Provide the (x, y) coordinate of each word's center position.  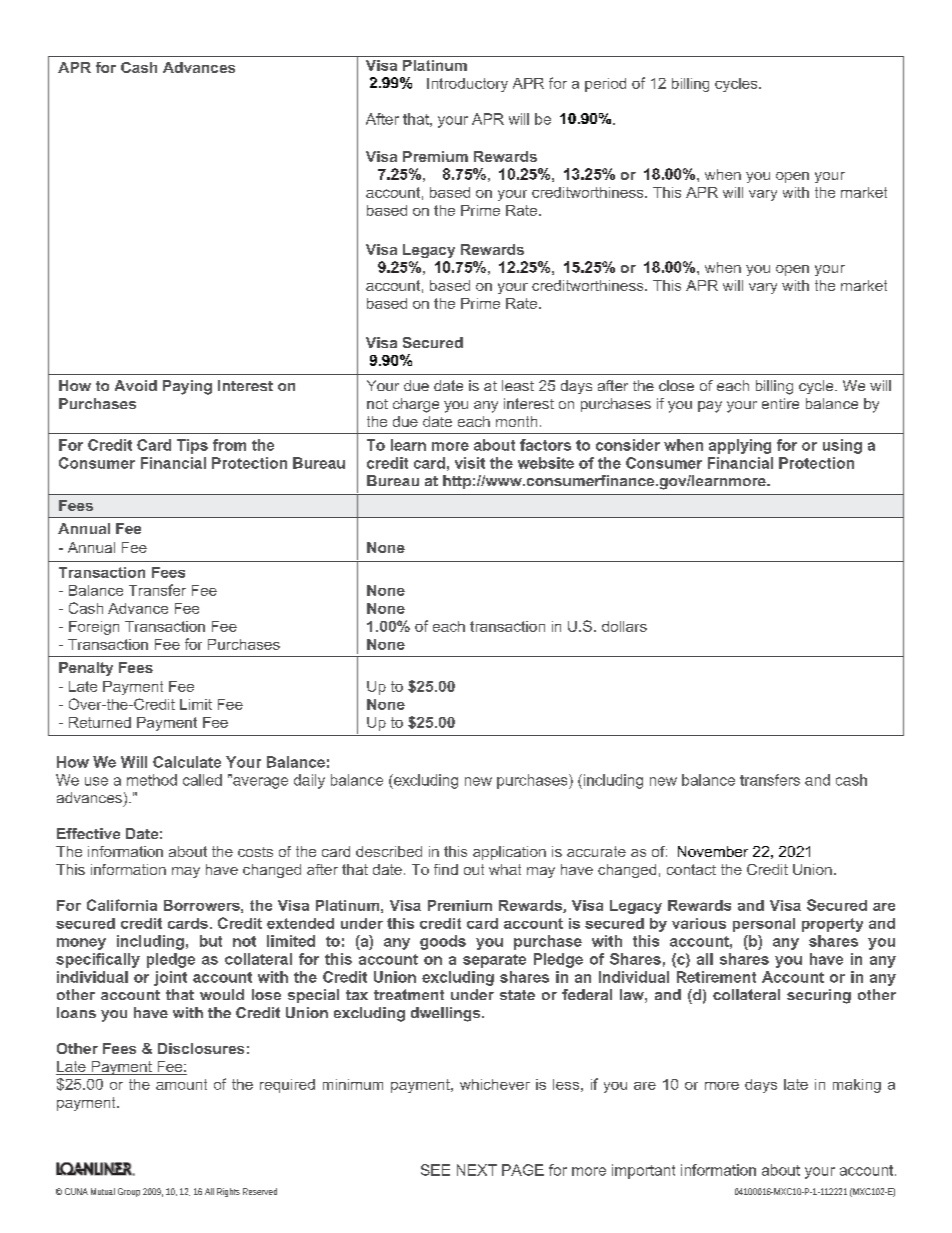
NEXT (477, 1170)
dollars (624, 626)
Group (129, 1192)
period (605, 85)
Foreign (94, 628)
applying (740, 446)
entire (780, 403)
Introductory (467, 85)
